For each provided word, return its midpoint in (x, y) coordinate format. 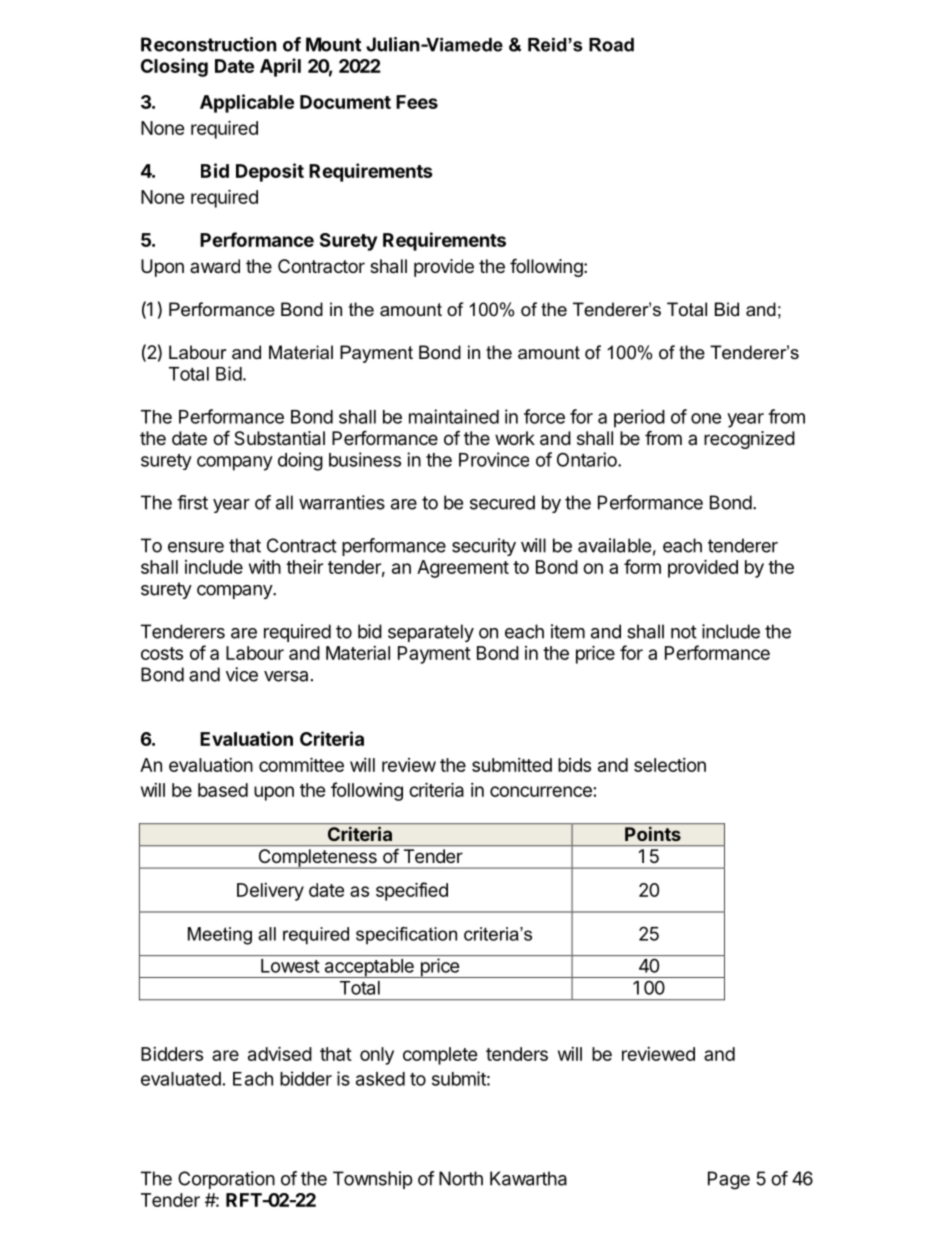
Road (611, 45)
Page (729, 1180)
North (461, 1178)
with (265, 567)
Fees (417, 102)
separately (431, 633)
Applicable (247, 103)
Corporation (226, 1180)
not (684, 632)
